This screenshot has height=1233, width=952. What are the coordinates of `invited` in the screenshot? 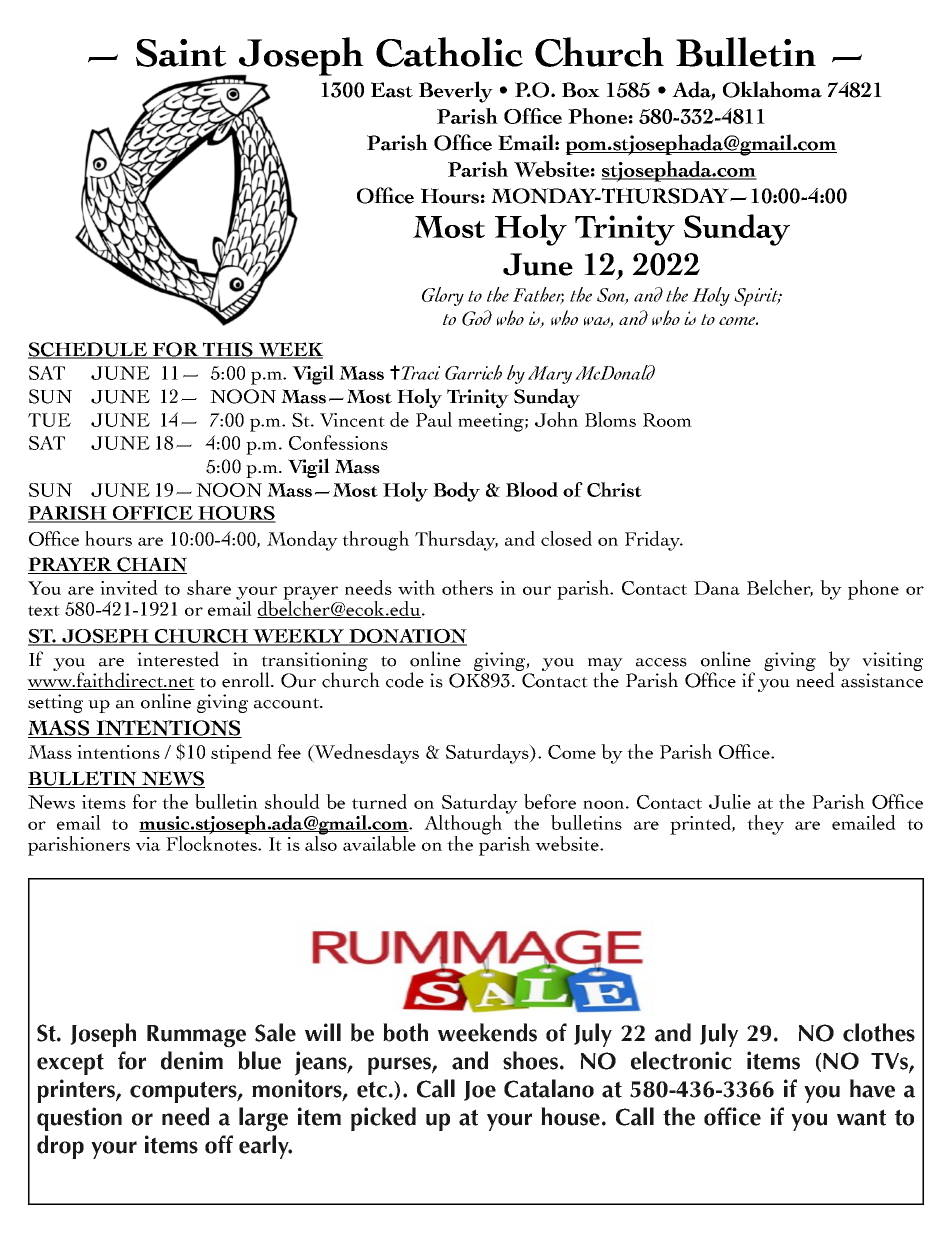 It's located at (129, 587).
